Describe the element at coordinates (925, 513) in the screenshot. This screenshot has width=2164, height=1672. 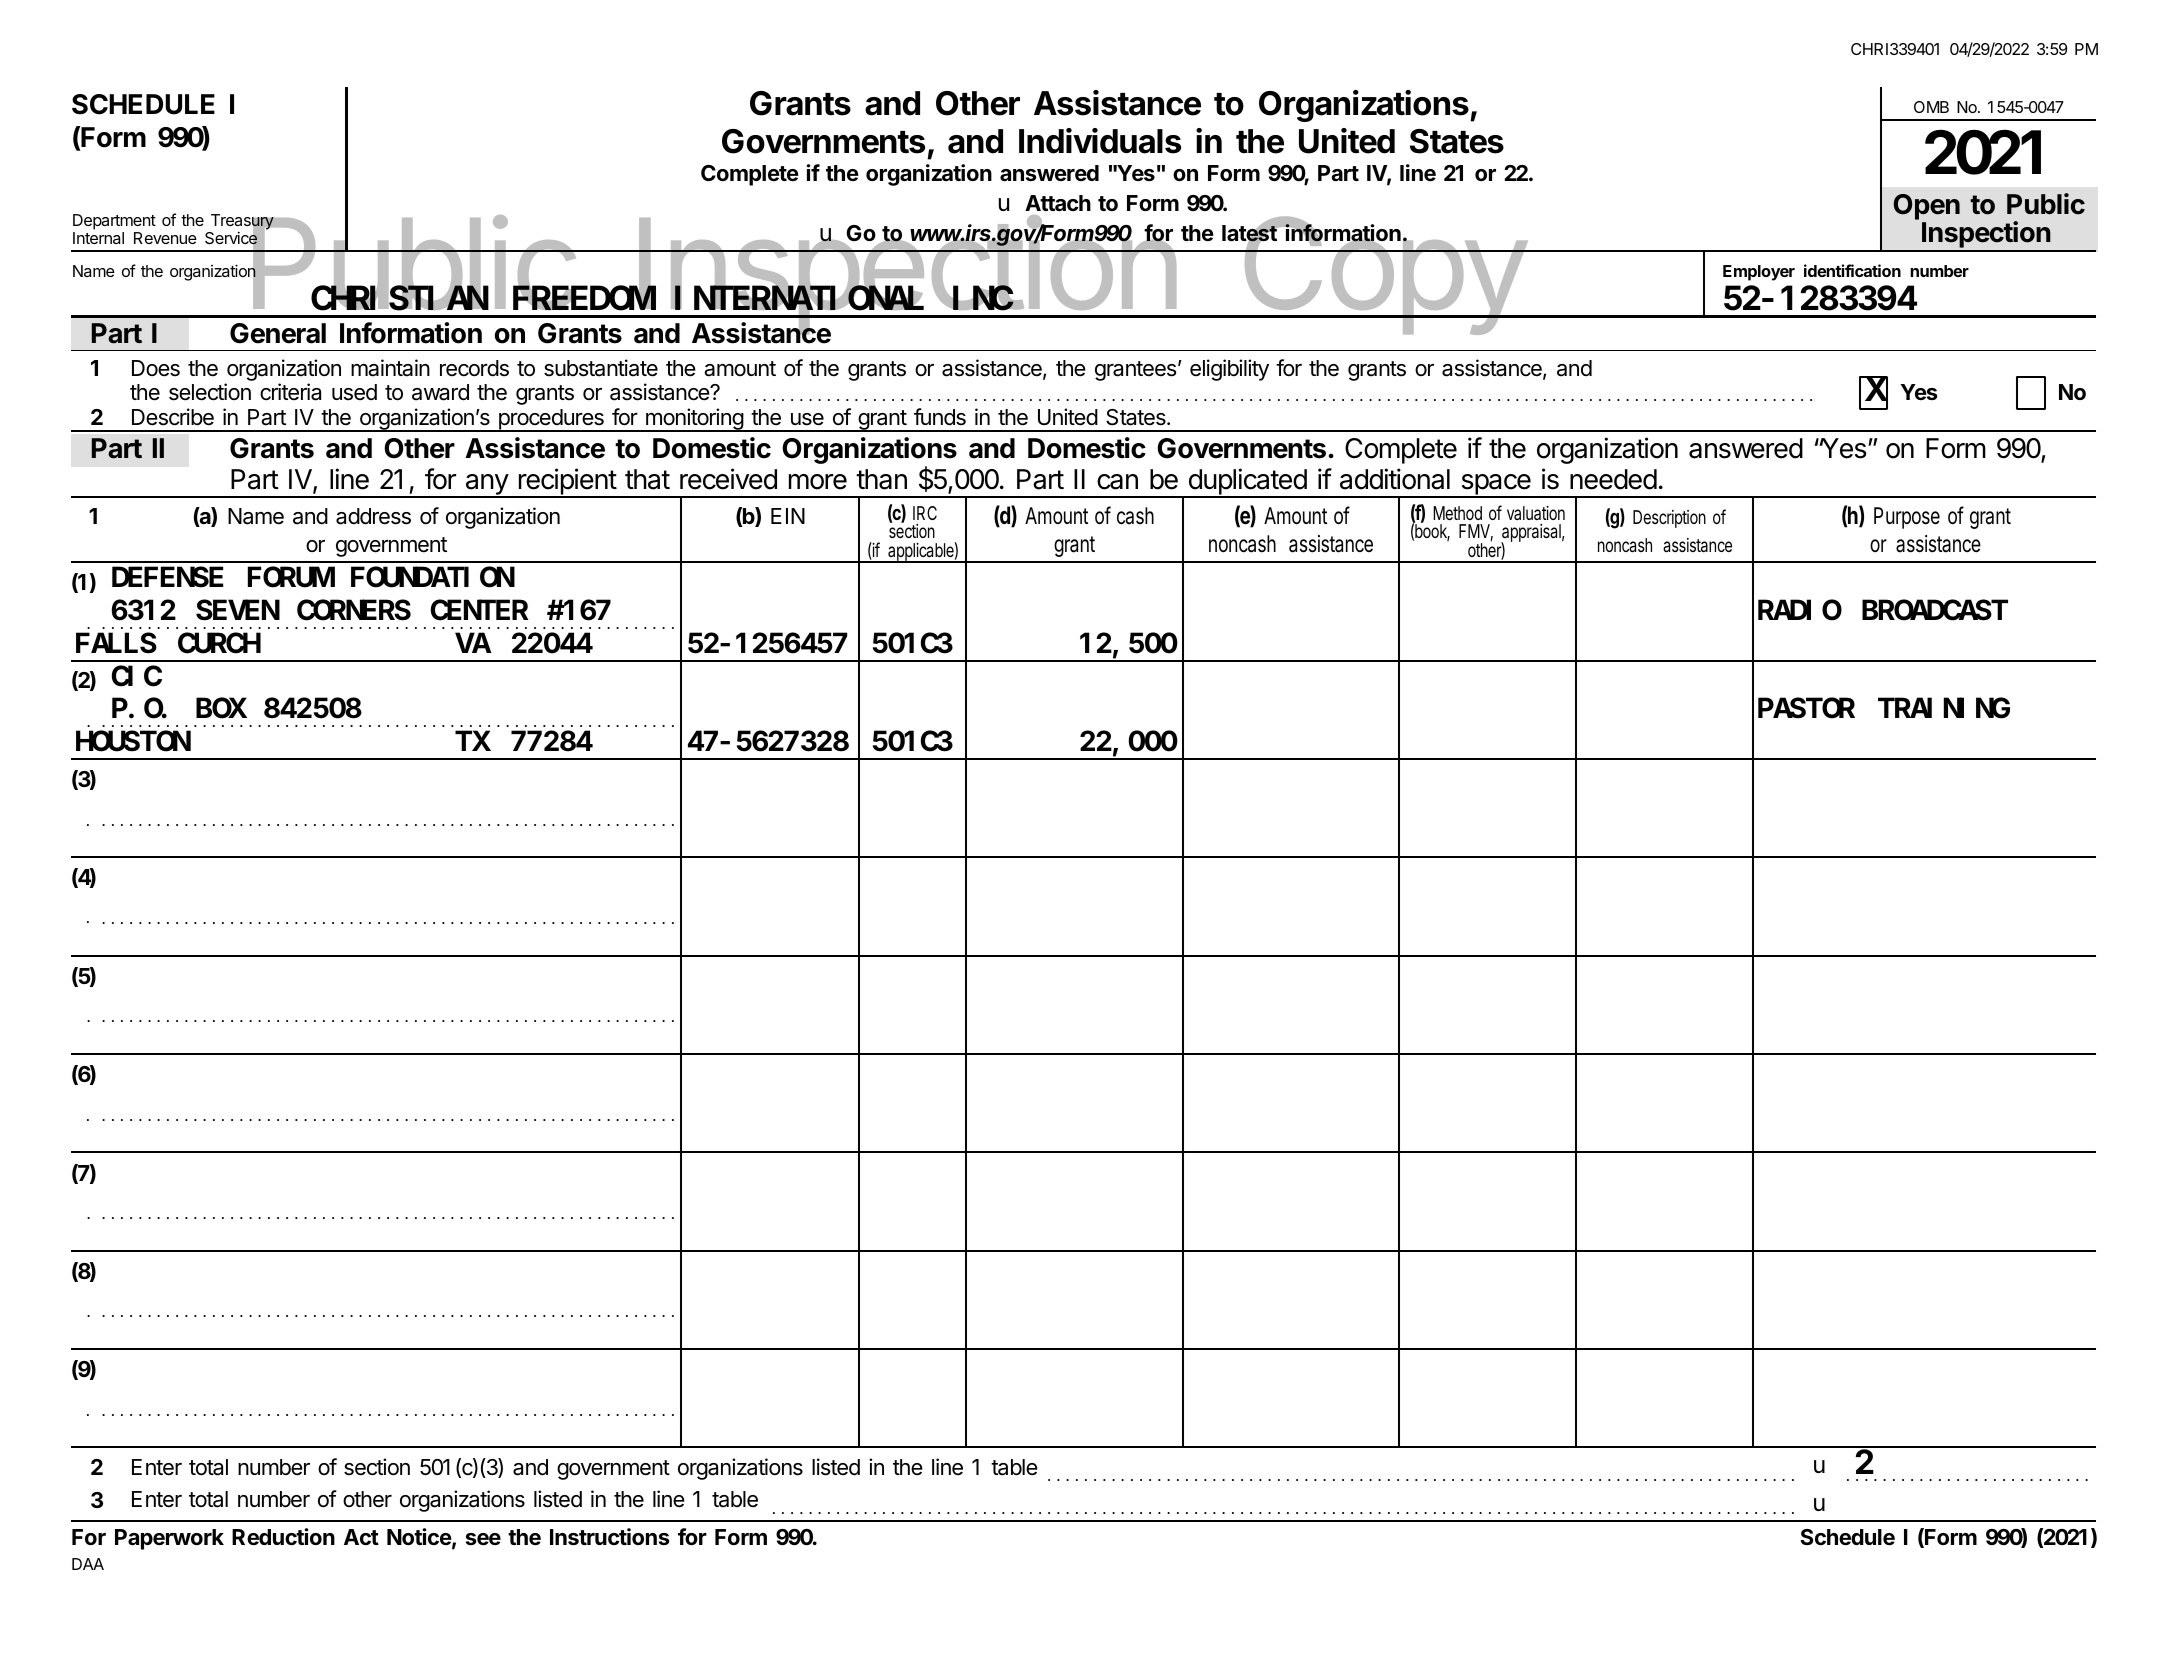
I see `IRC` at that location.
